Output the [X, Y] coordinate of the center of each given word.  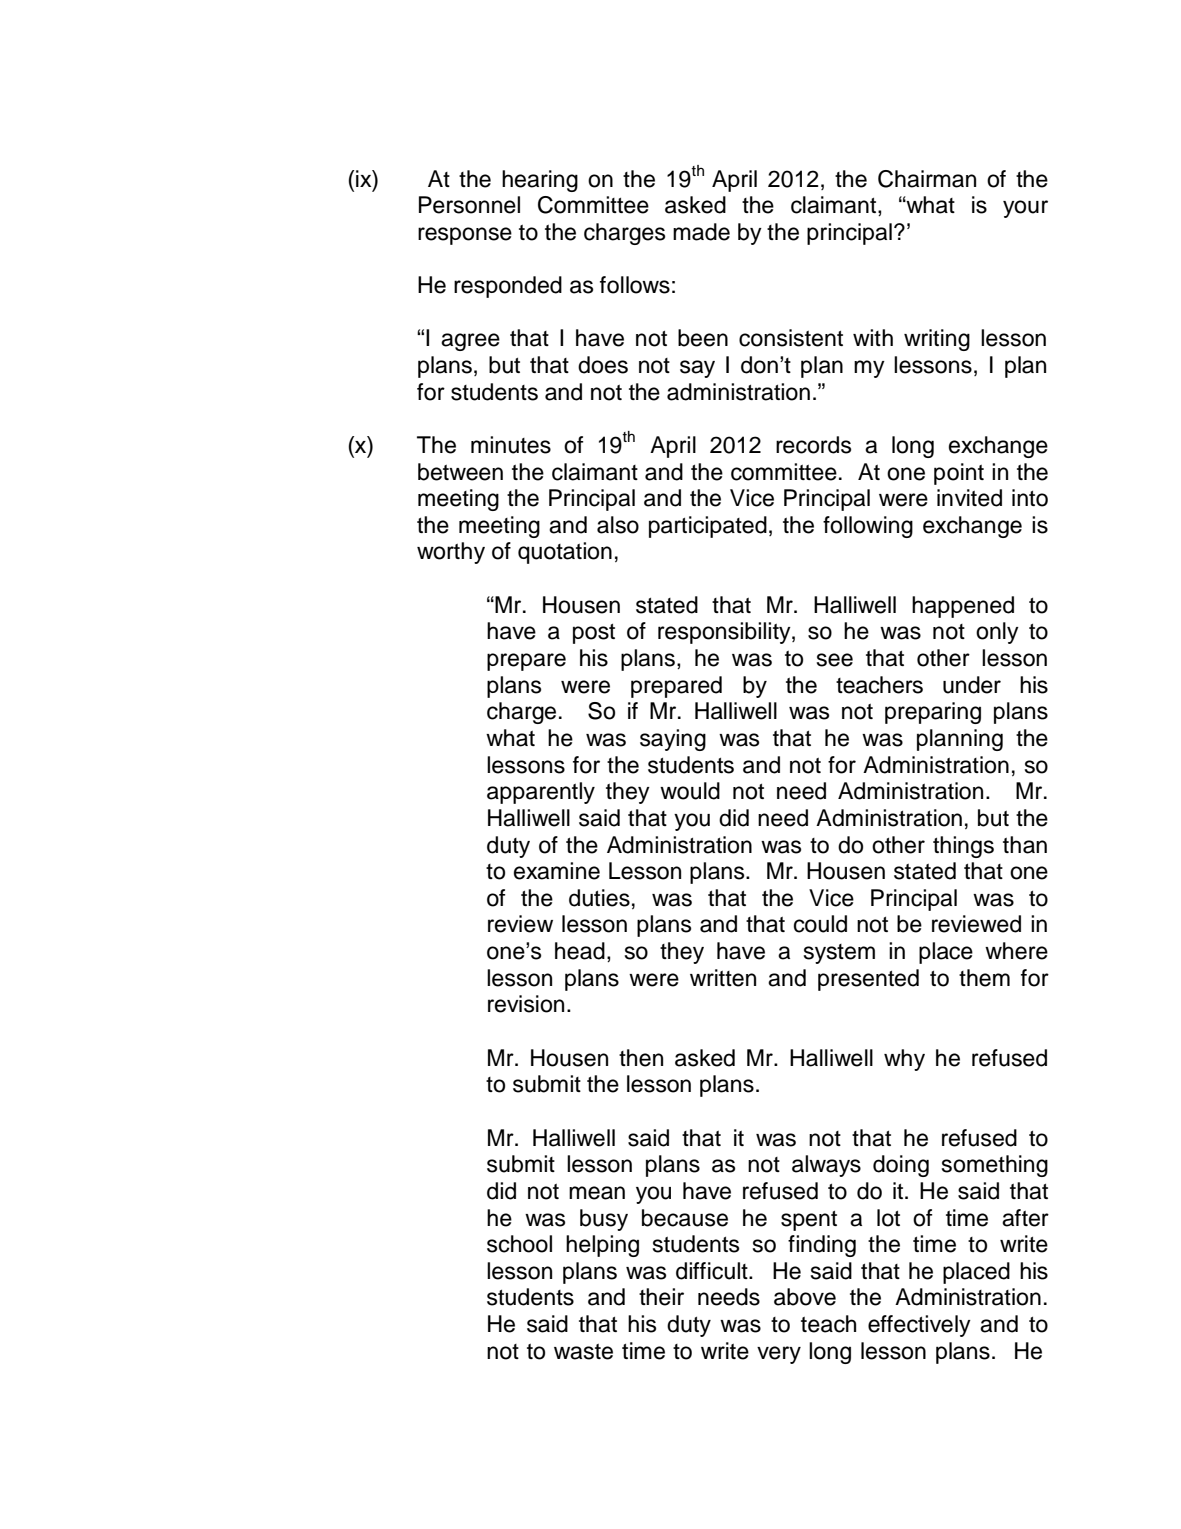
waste [583, 1352]
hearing [540, 181]
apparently [541, 793]
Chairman [927, 179]
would [690, 791]
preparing [933, 713]
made [701, 232]
